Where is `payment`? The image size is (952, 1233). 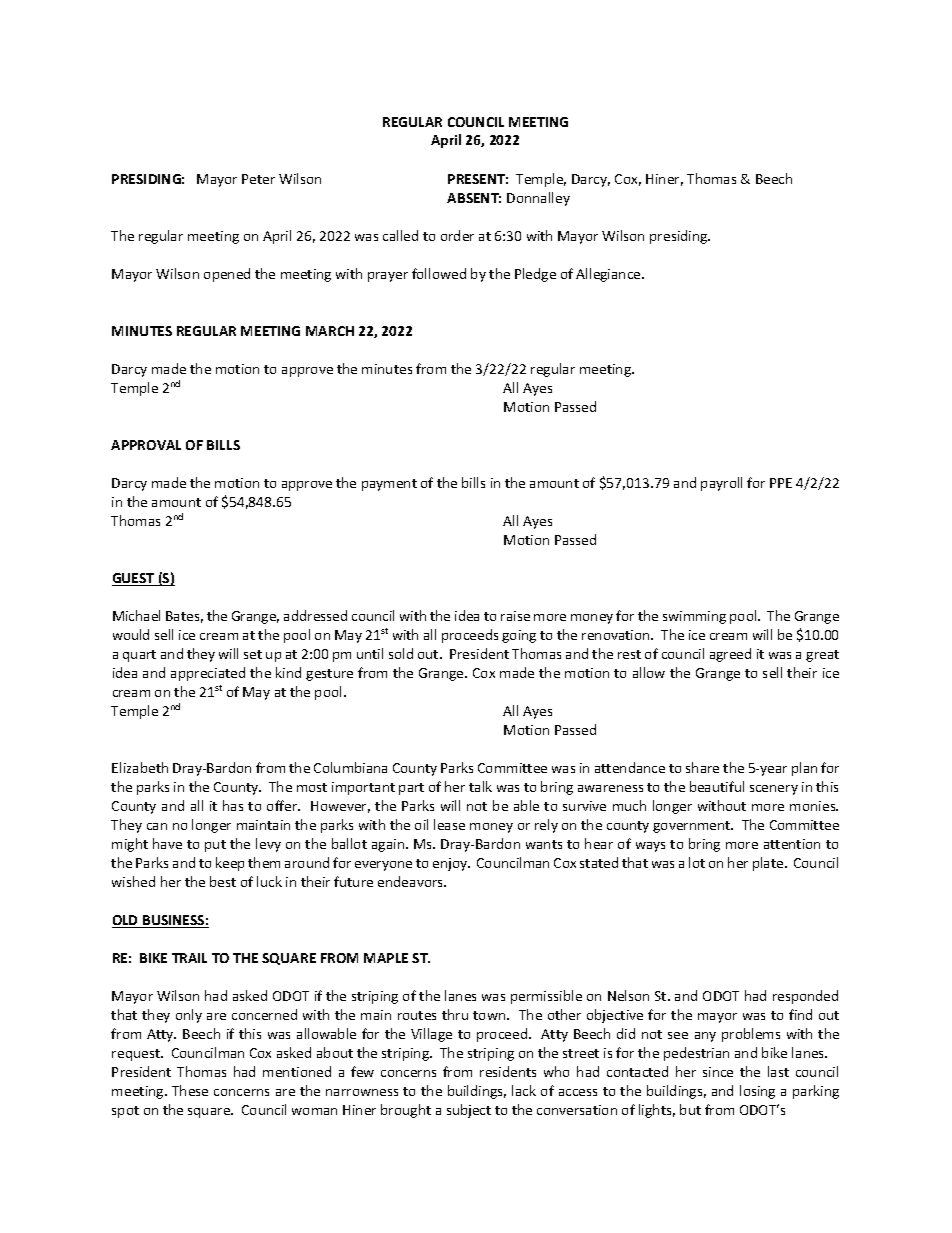
payment is located at coordinates (389, 485).
